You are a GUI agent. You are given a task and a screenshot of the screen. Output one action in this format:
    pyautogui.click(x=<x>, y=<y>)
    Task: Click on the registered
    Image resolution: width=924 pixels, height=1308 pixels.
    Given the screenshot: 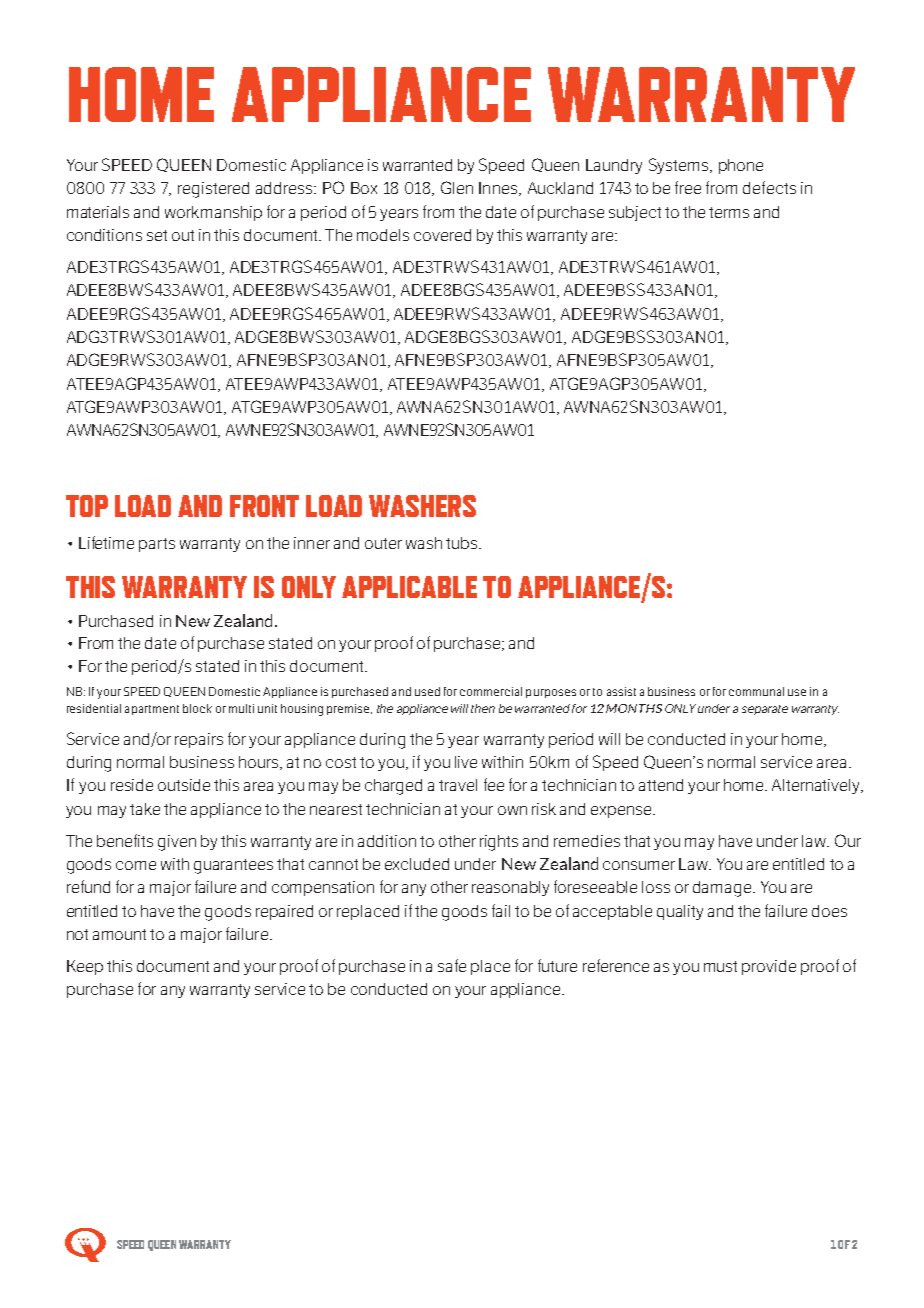 What is the action you would take?
    pyautogui.click(x=213, y=190)
